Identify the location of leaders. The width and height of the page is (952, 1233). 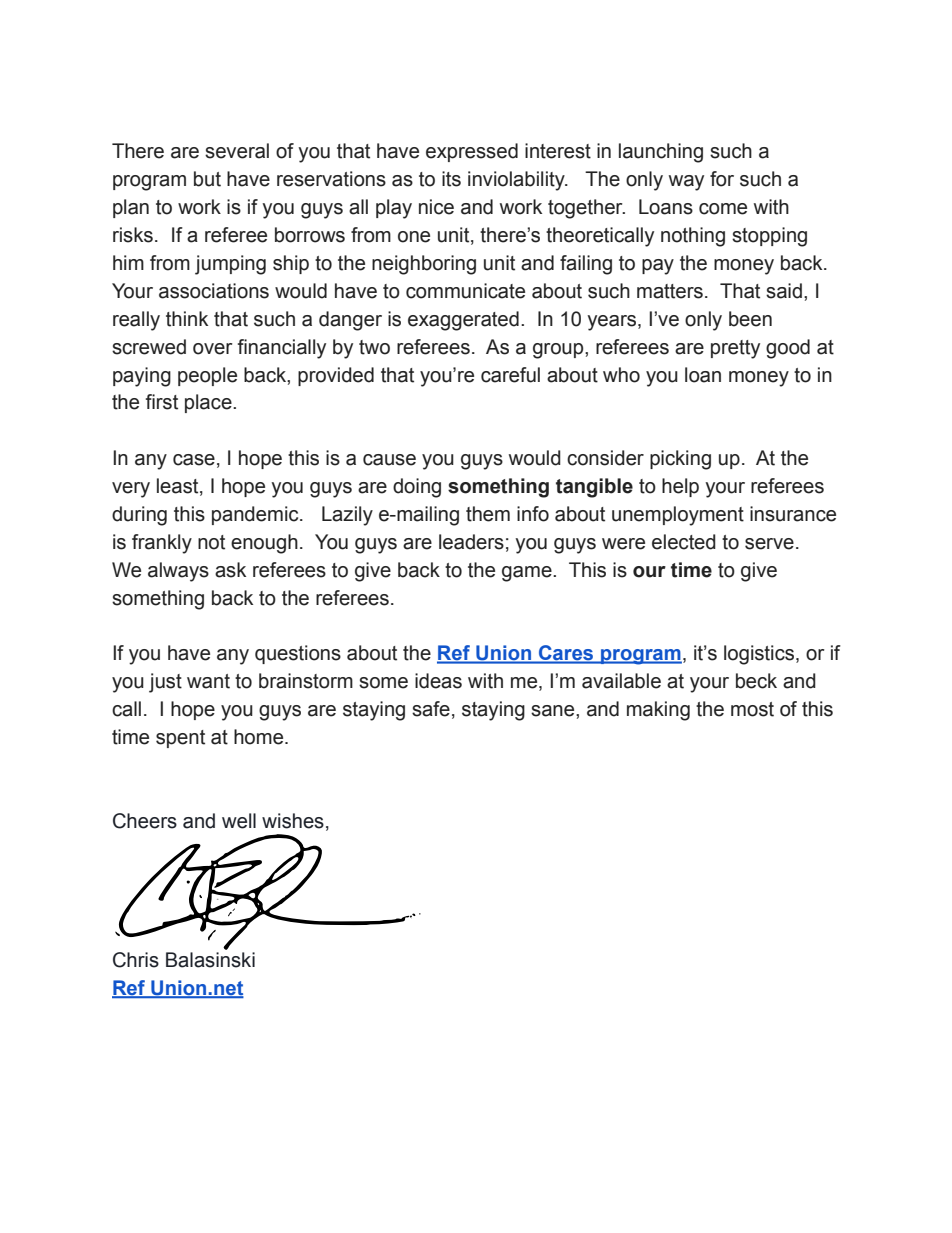
(471, 542).
